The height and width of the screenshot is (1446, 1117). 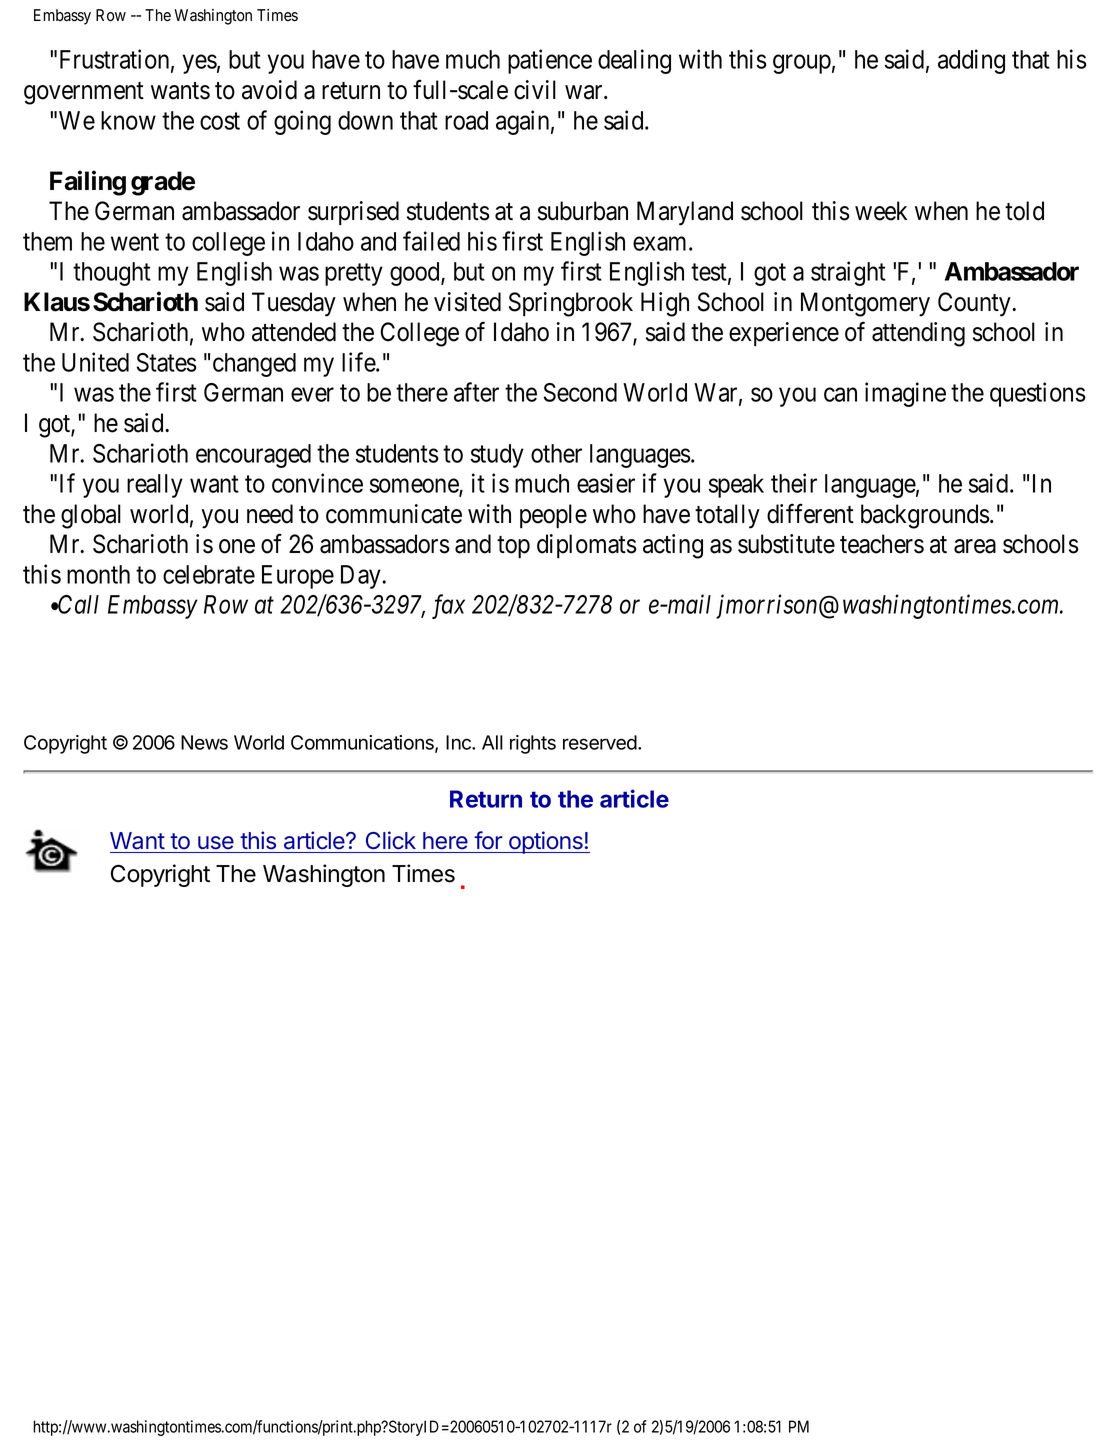 What do you see at coordinates (546, 842) in the screenshot?
I see `options` at bounding box center [546, 842].
